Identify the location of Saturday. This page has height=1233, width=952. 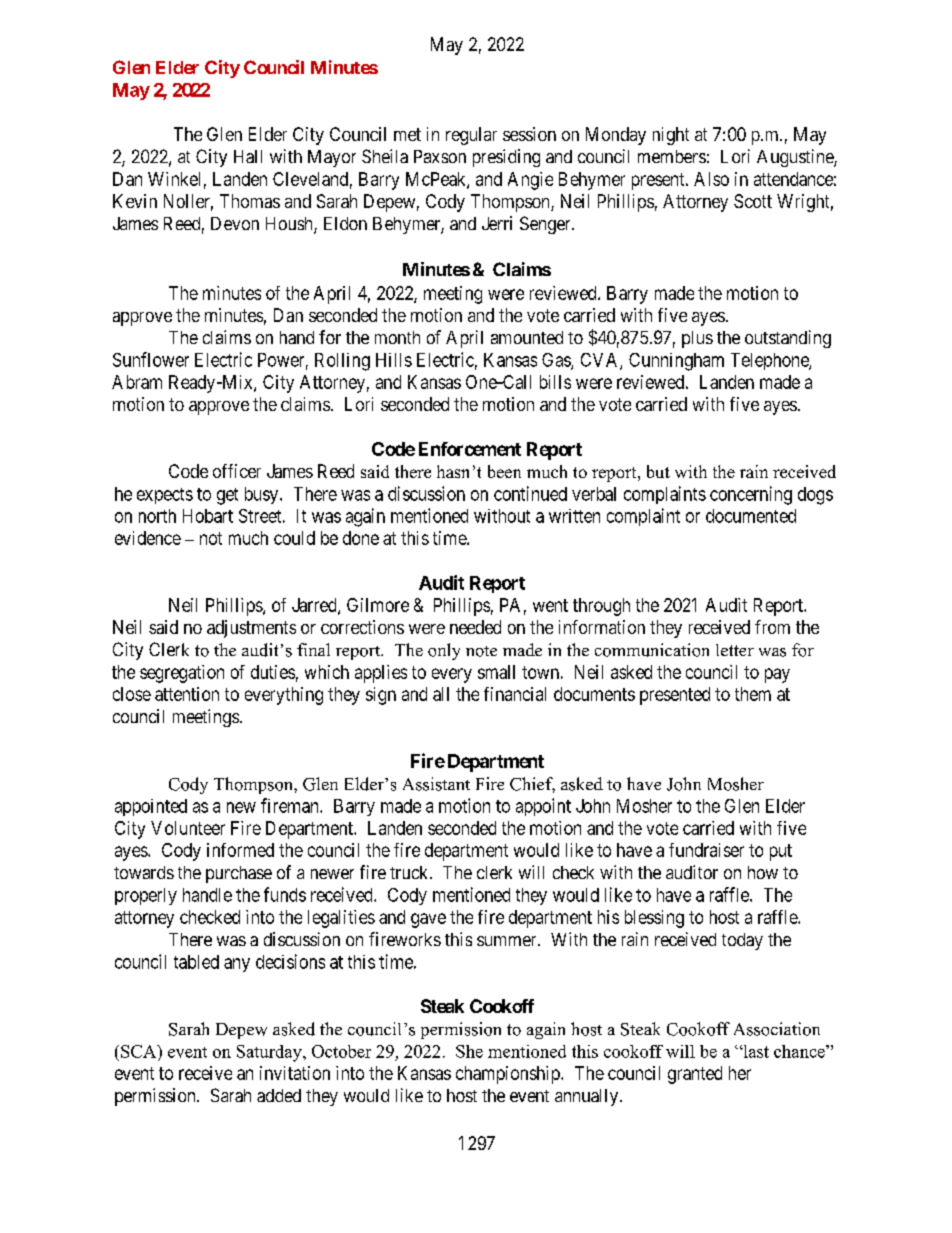
(270, 1053).
